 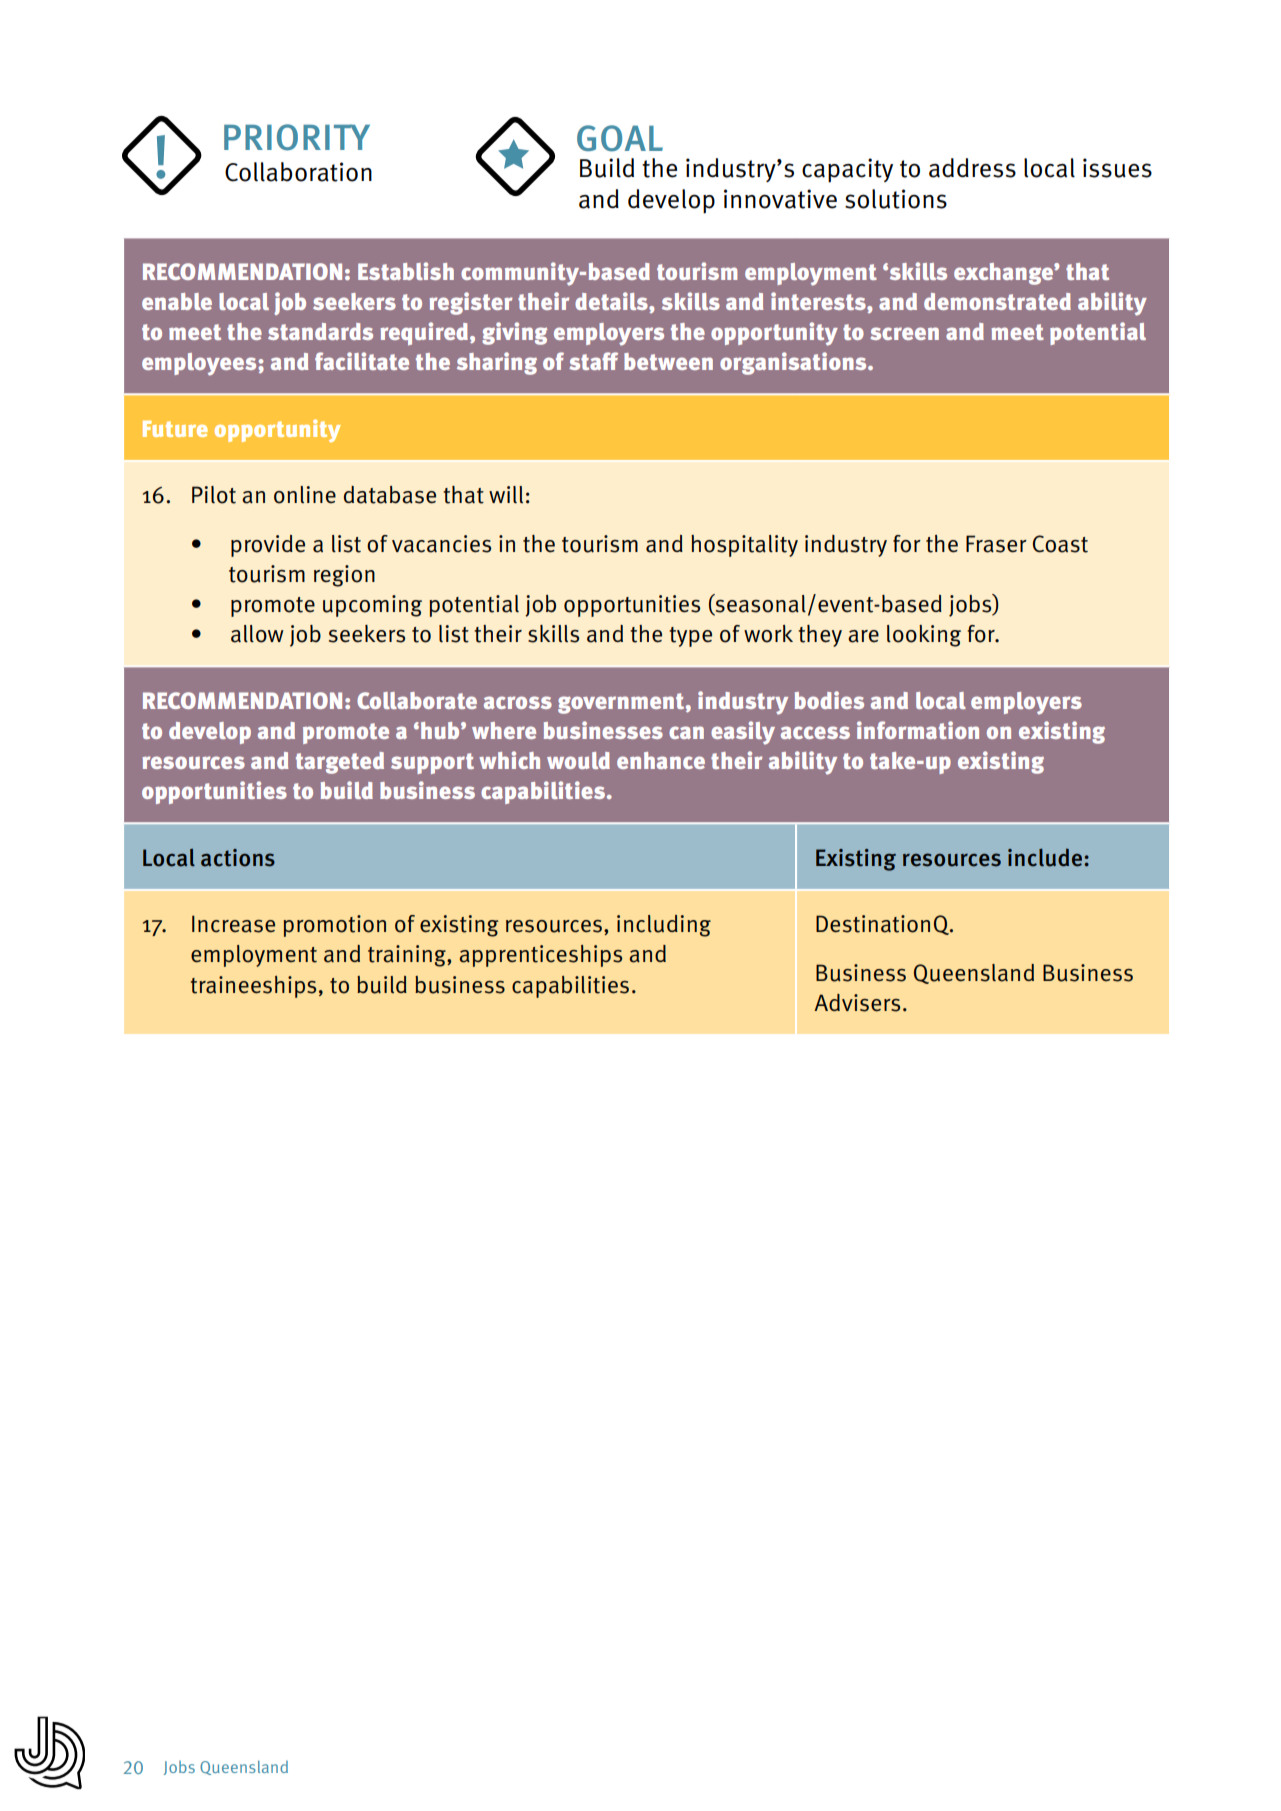 What do you see at coordinates (743, 733) in the document?
I see `easily` at bounding box center [743, 733].
